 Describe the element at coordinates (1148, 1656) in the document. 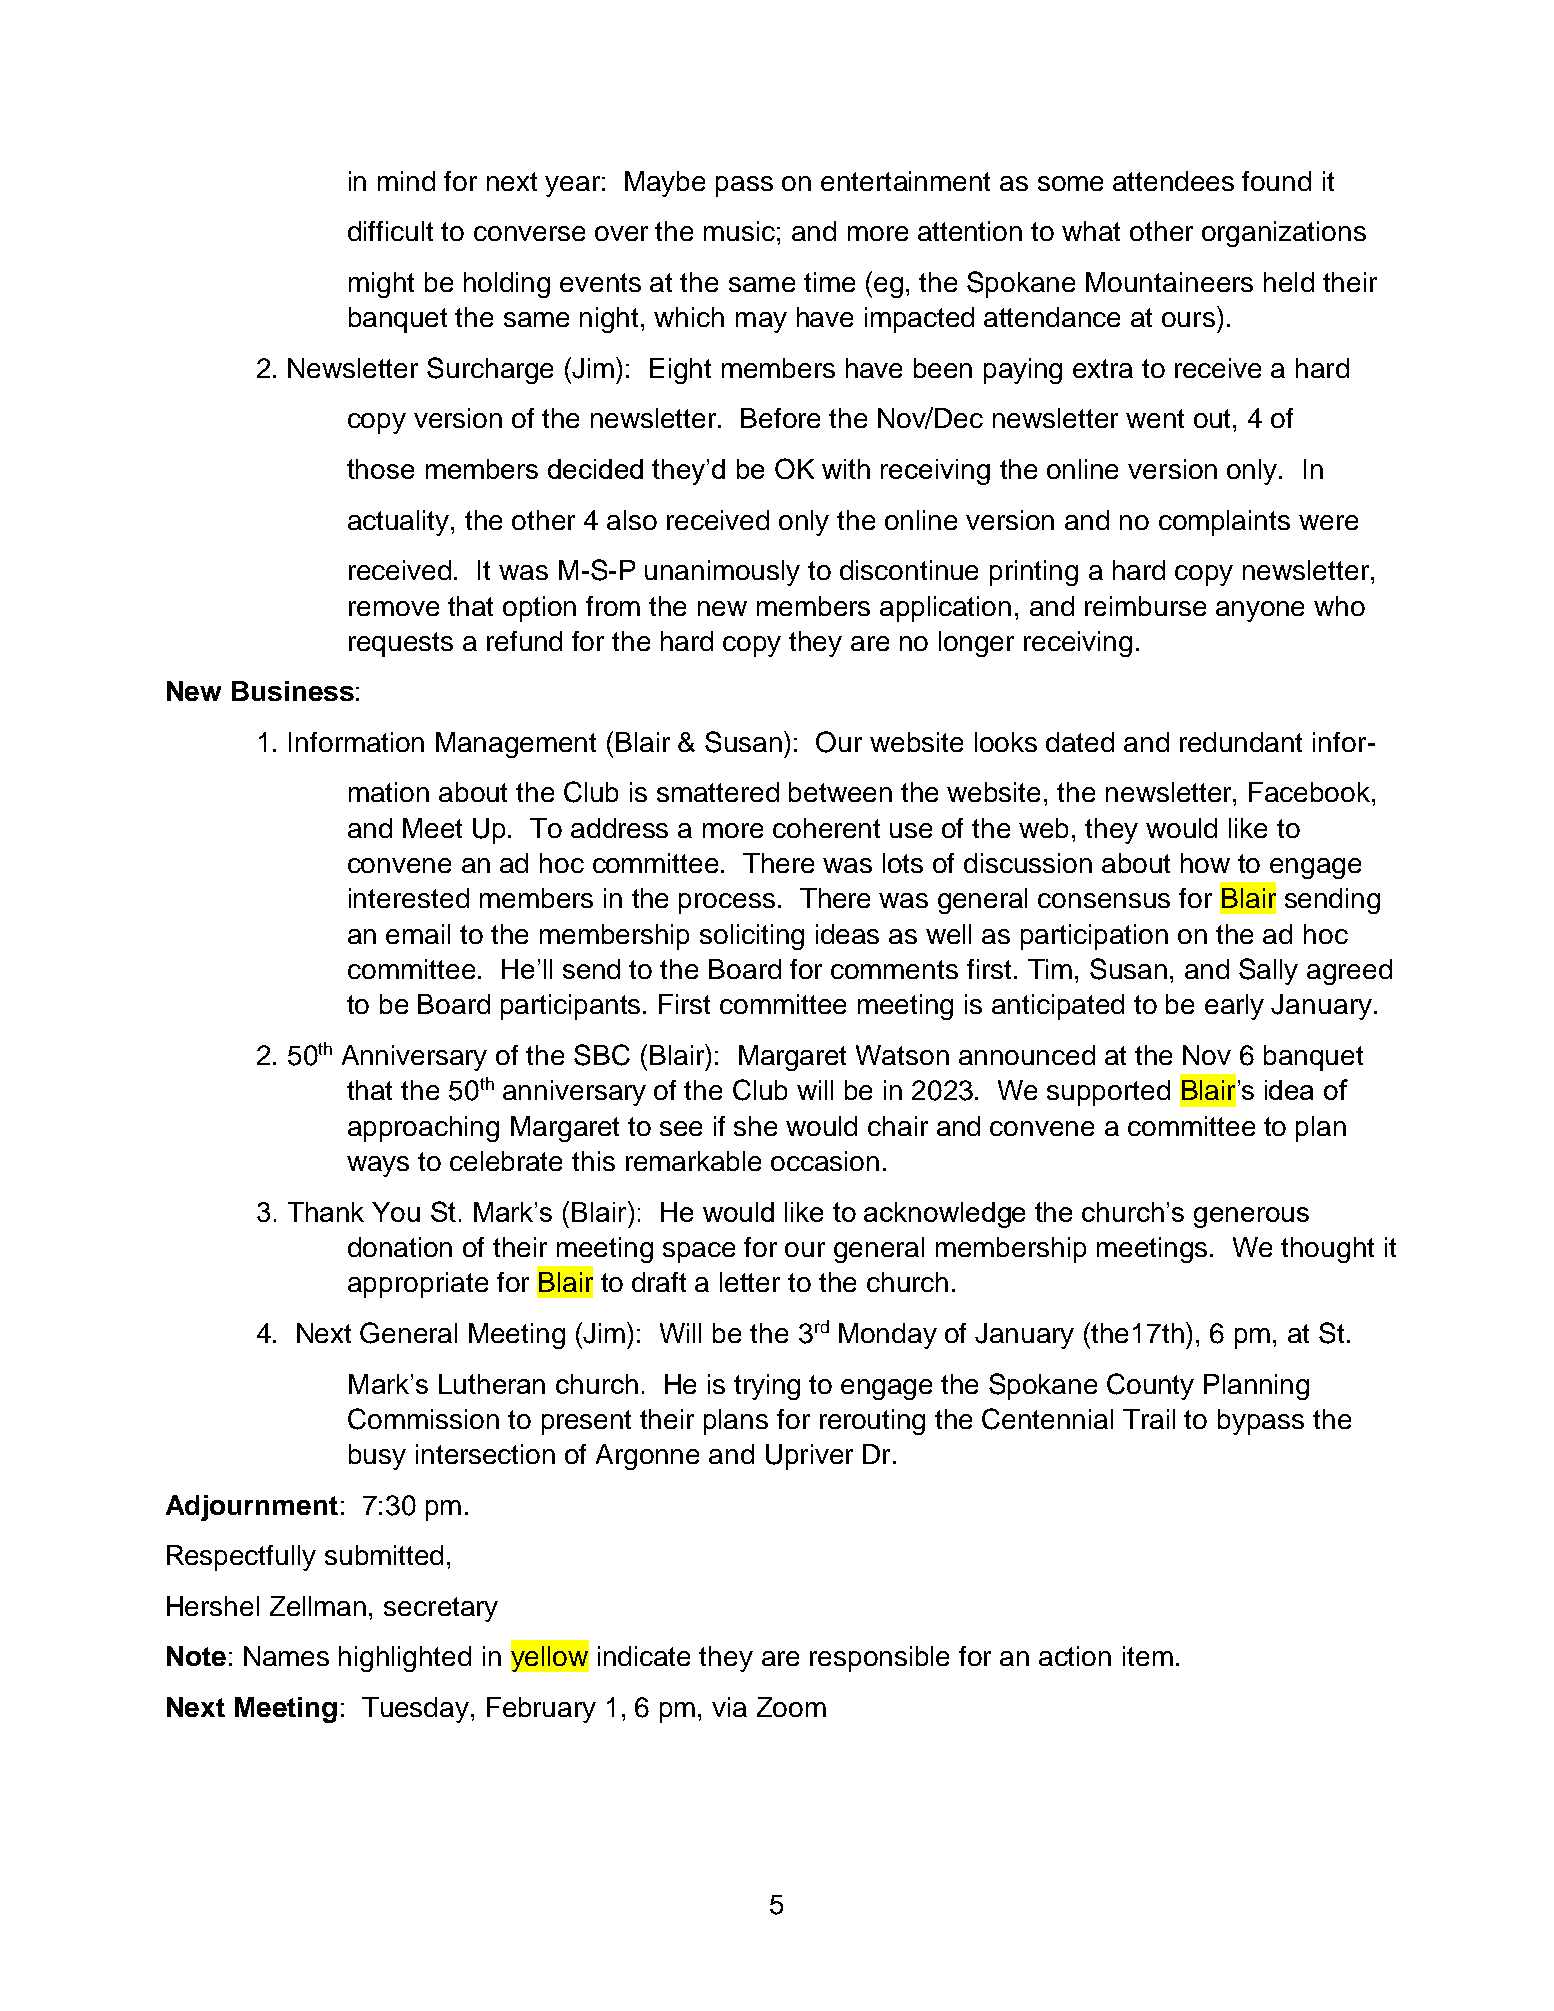

I see `item` at that location.
